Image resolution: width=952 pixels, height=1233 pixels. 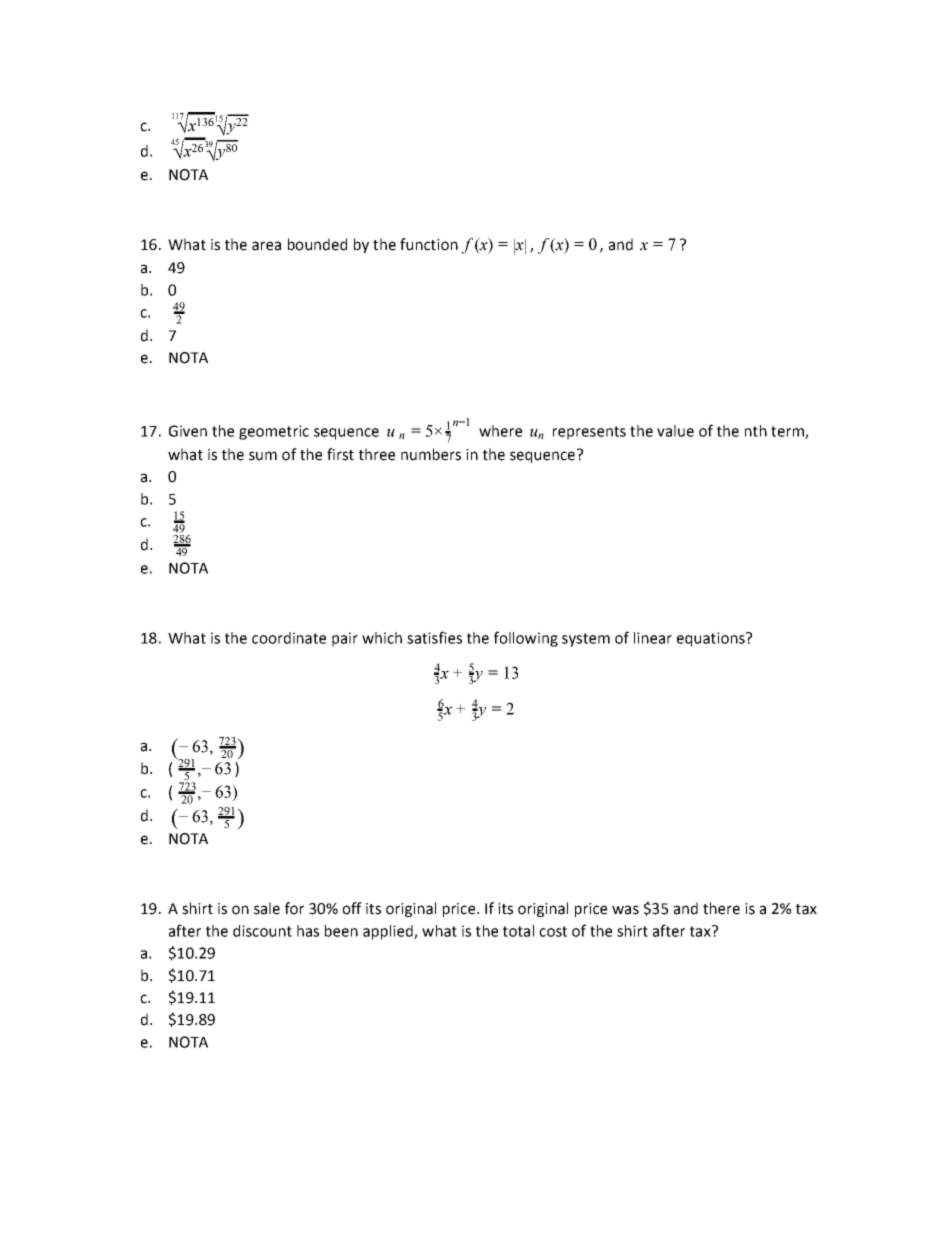 I want to click on following, so click(x=526, y=639).
